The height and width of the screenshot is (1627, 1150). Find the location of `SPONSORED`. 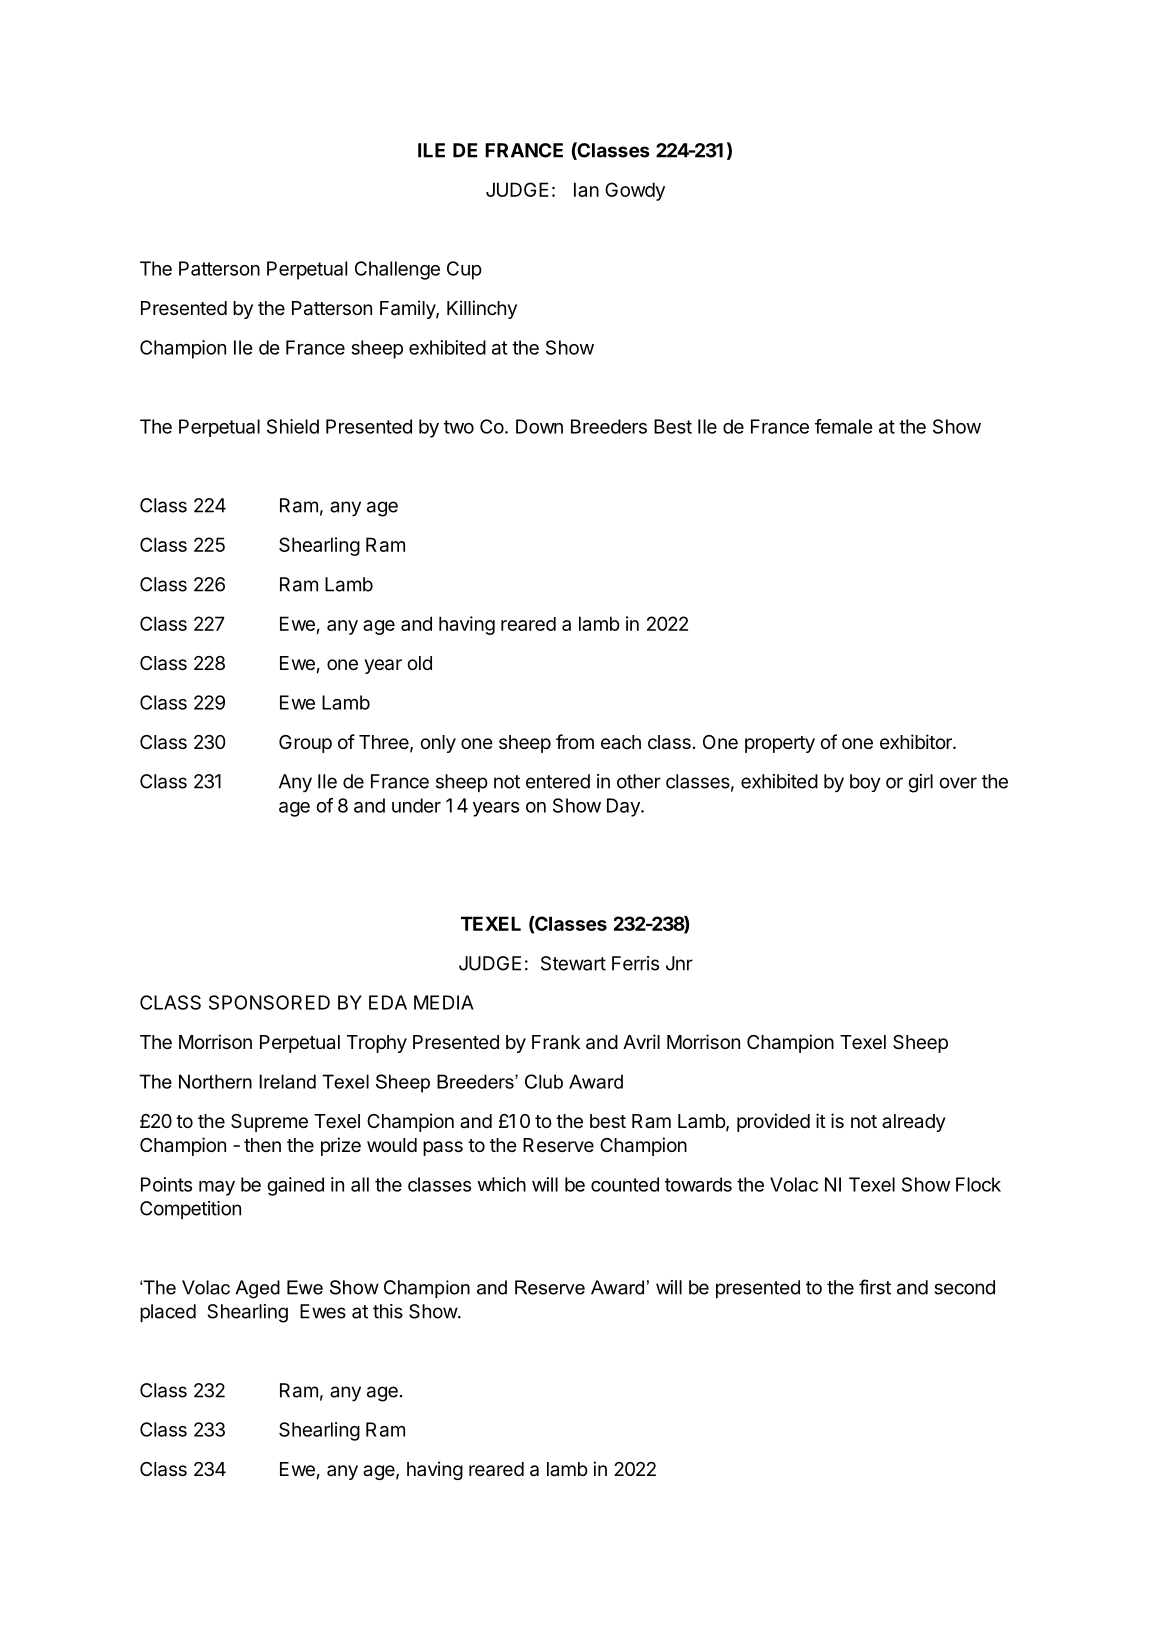

SPONSORED is located at coordinates (269, 1002).
